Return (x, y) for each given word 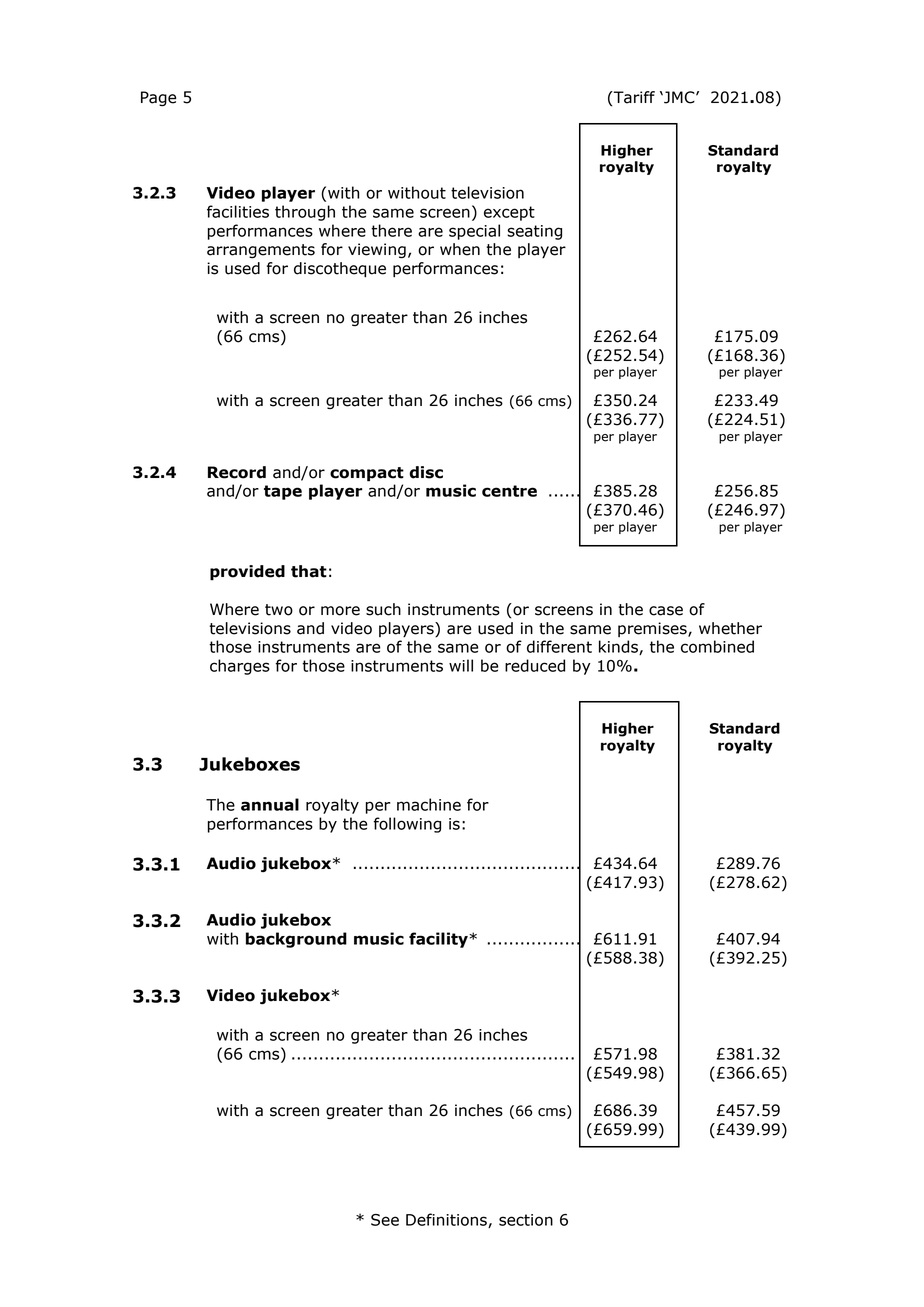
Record (237, 472)
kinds (619, 647)
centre (509, 491)
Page (158, 99)
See (385, 1220)
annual (270, 804)
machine (429, 804)
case (666, 611)
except (509, 213)
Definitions (447, 1220)
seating (534, 232)
